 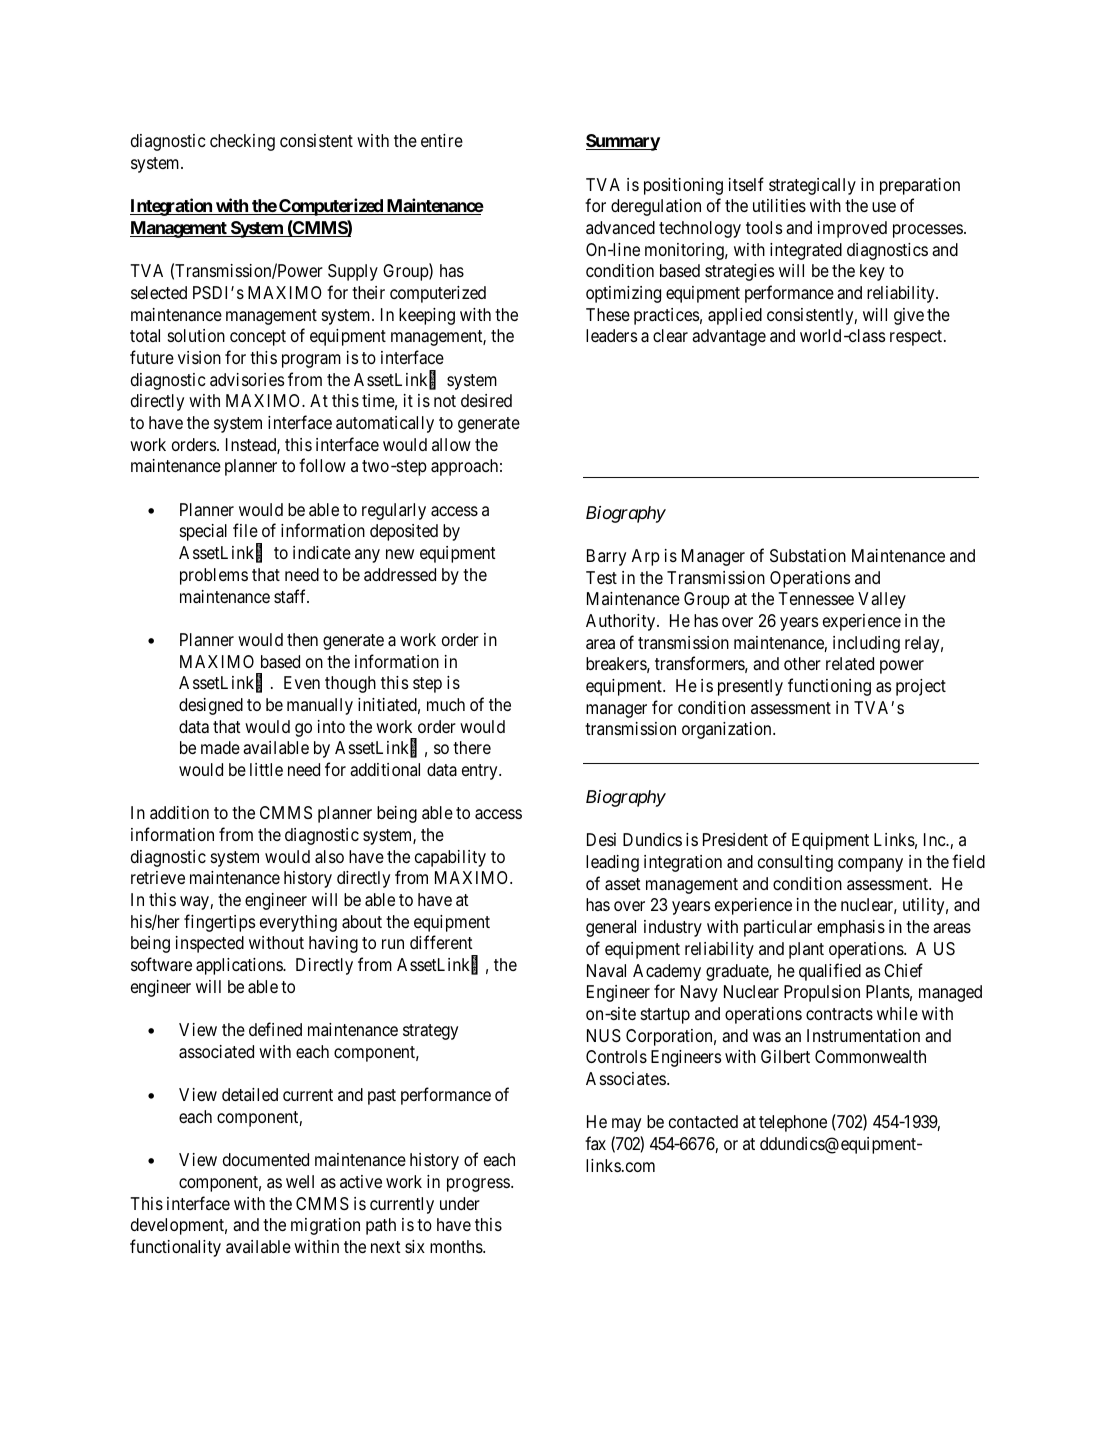 I want to click on checking, so click(x=242, y=142).
